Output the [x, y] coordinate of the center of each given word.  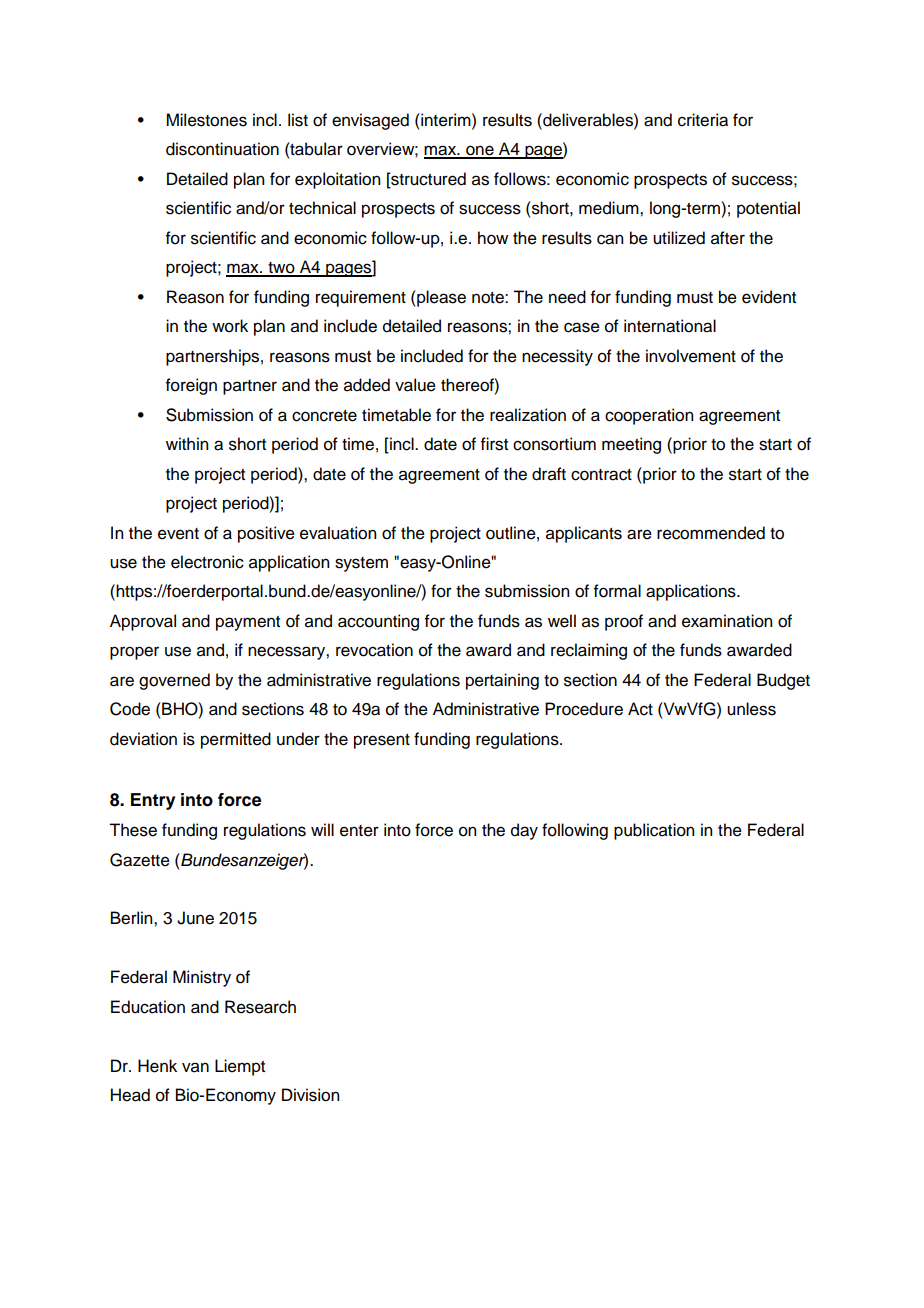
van [195, 1067]
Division [310, 1095]
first [494, 444]
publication [654, 831]
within [187, 443]
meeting [631, 445]
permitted [236, 740]
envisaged [370, 121]
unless [751, 709]
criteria [703, 120]
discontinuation [222, 149]
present [382, 741]
